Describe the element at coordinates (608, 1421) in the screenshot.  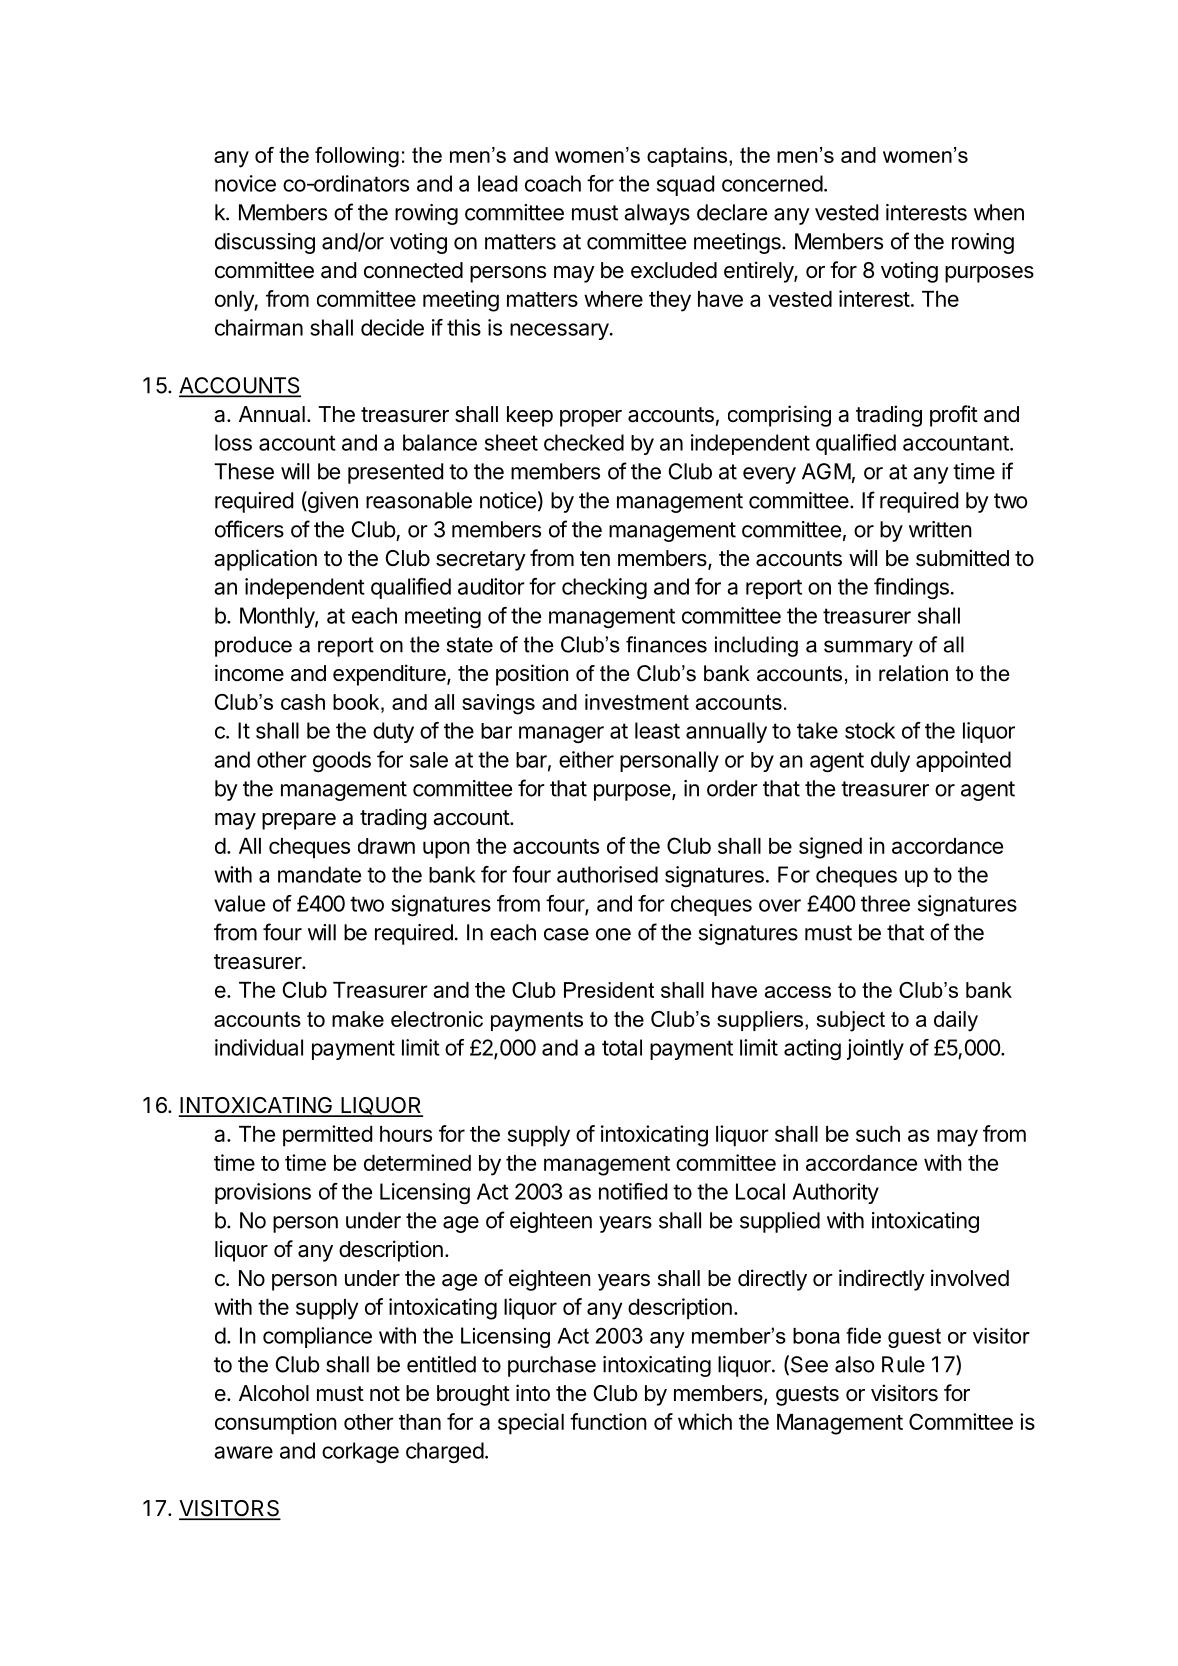
I see `function` at that location.
